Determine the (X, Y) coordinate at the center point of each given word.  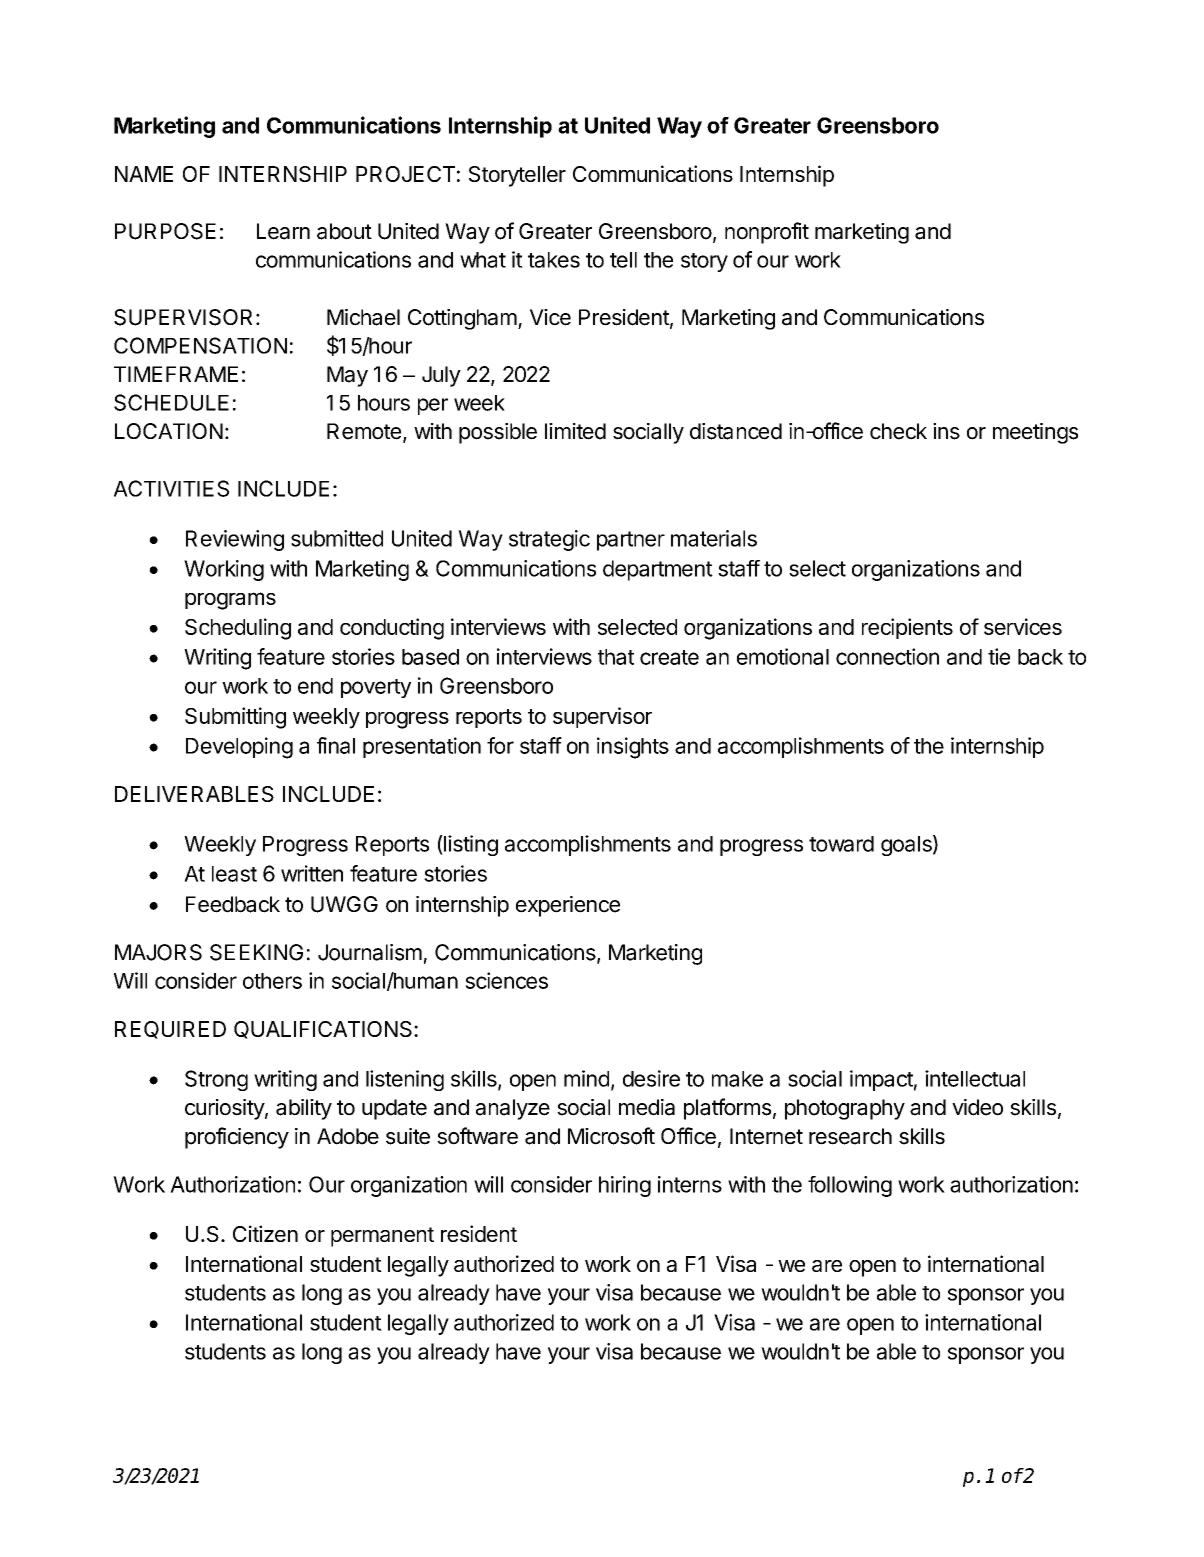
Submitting (235, 718)
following (850, 1186)
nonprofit (767, 233)
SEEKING (256, 952)
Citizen (265, 1233)
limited (575, 431)
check (898, 431)
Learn (283, 231)
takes (554, 260)
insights (633, 748)
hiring (625, 1186)
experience (568, 906)
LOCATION (169, 431)
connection (887, 656)
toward (841, 844)
